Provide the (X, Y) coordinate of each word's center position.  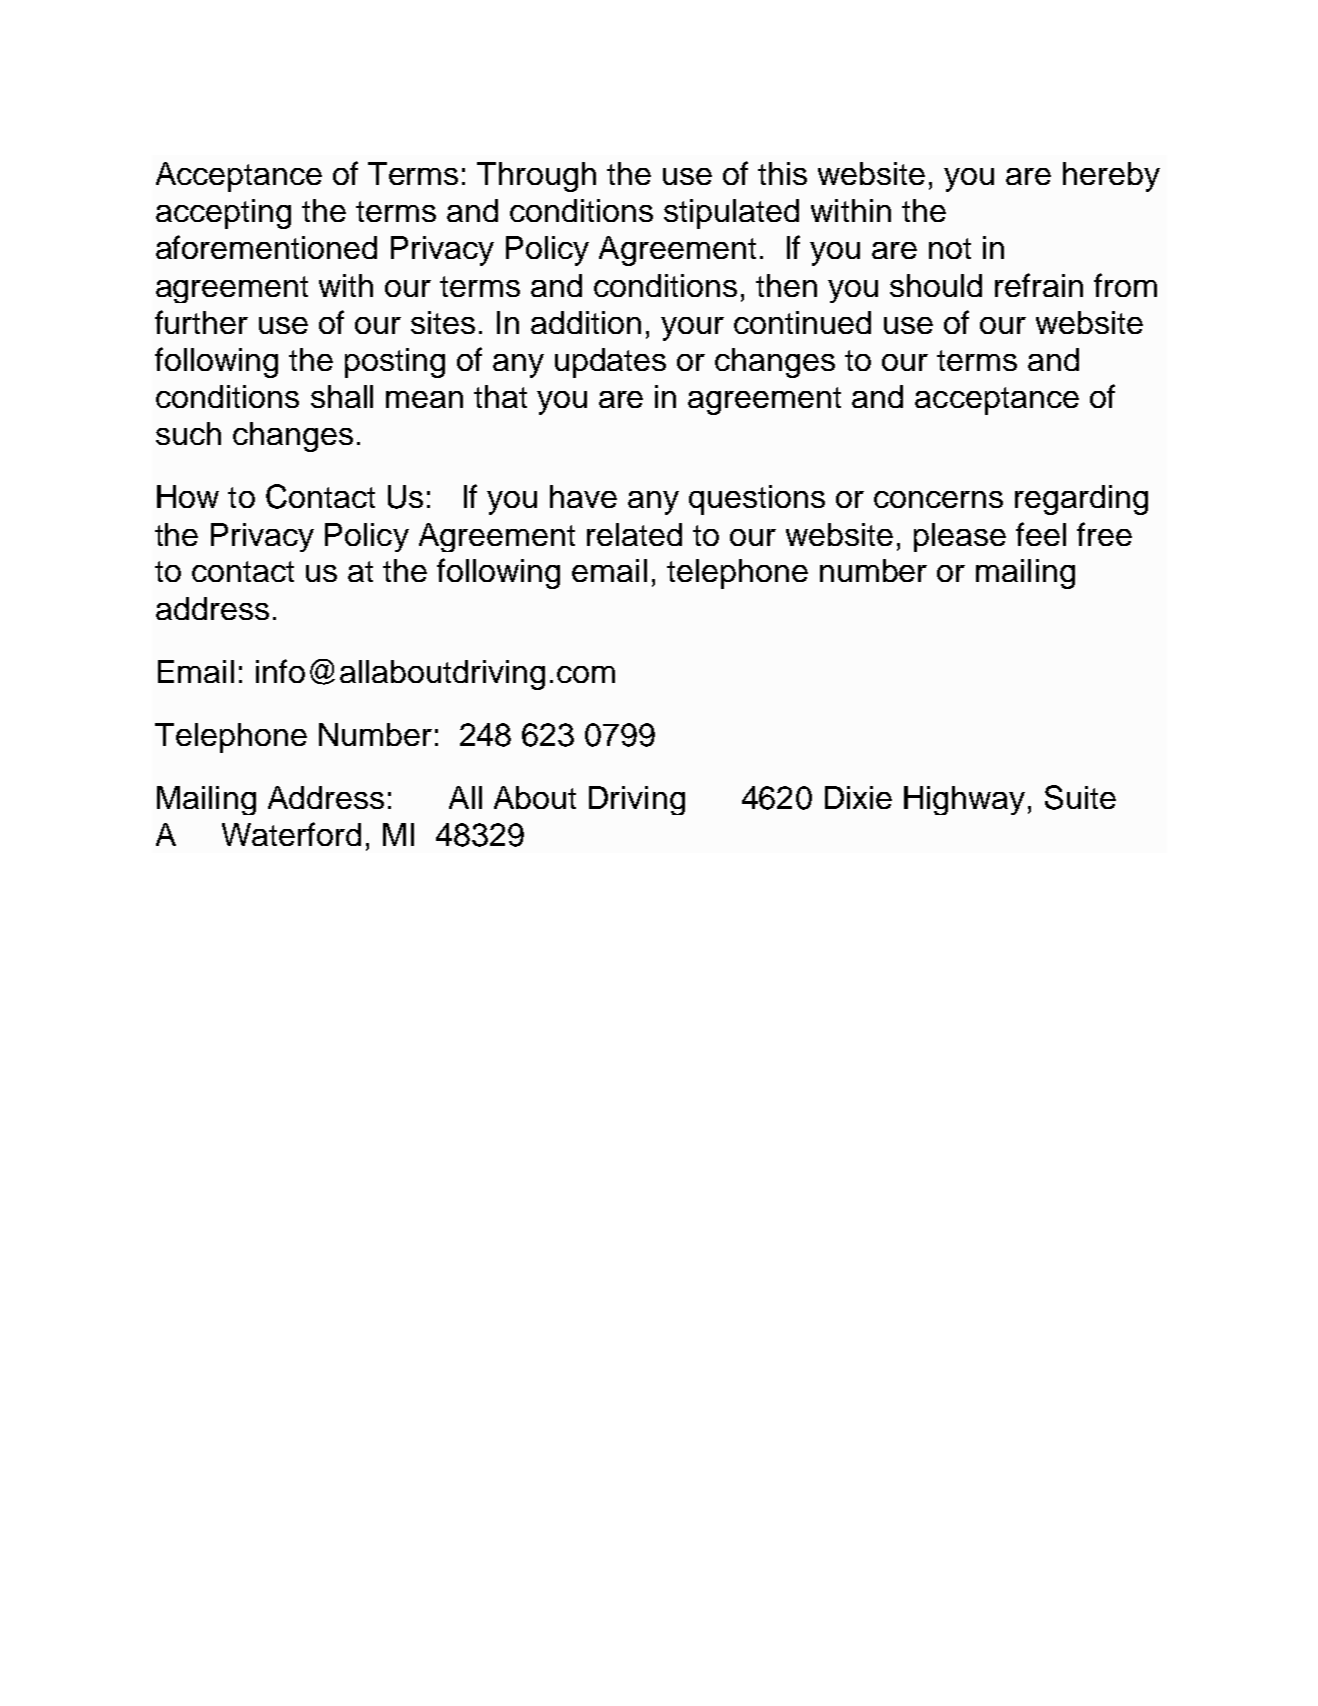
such (188, 433)
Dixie (858, 797)
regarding (1081, 500)
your (692, 329)
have (583, 496)
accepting (223, 214)
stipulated (731, 214)
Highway (964, 800)
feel (1041, 534)
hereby (1111, 177)
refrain (1039, 285)
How (188, 496)
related (634, 534)
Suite (1080, 797)
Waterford (291, 834)
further (201, 322)
